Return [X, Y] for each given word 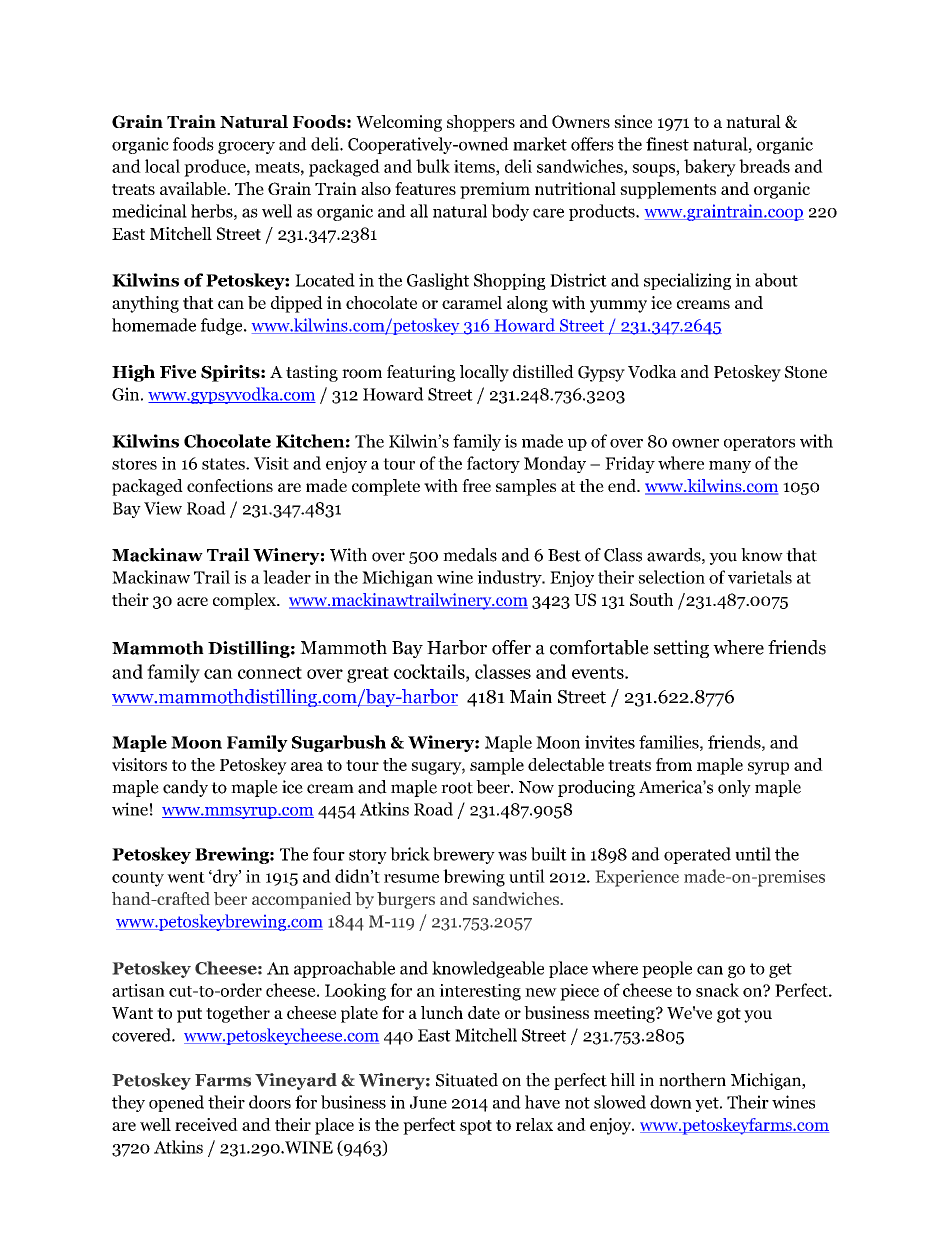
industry [510, 578]
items [475, 167]
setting [681, 649]
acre [192, 601]
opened [176, 1103]
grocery [246, 147]
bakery [710, 168]
